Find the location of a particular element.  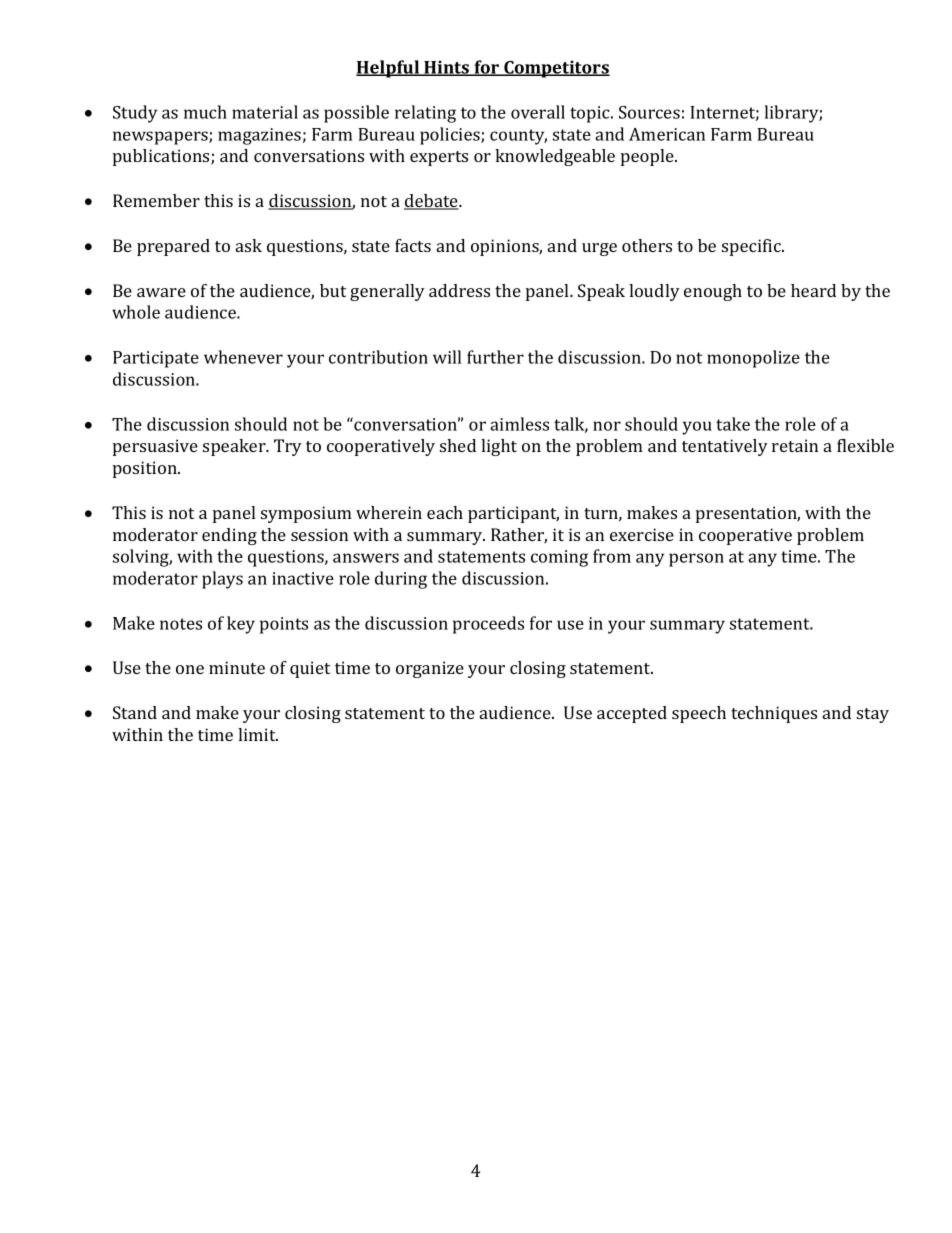

overall is located at coordinates (538, 112).
